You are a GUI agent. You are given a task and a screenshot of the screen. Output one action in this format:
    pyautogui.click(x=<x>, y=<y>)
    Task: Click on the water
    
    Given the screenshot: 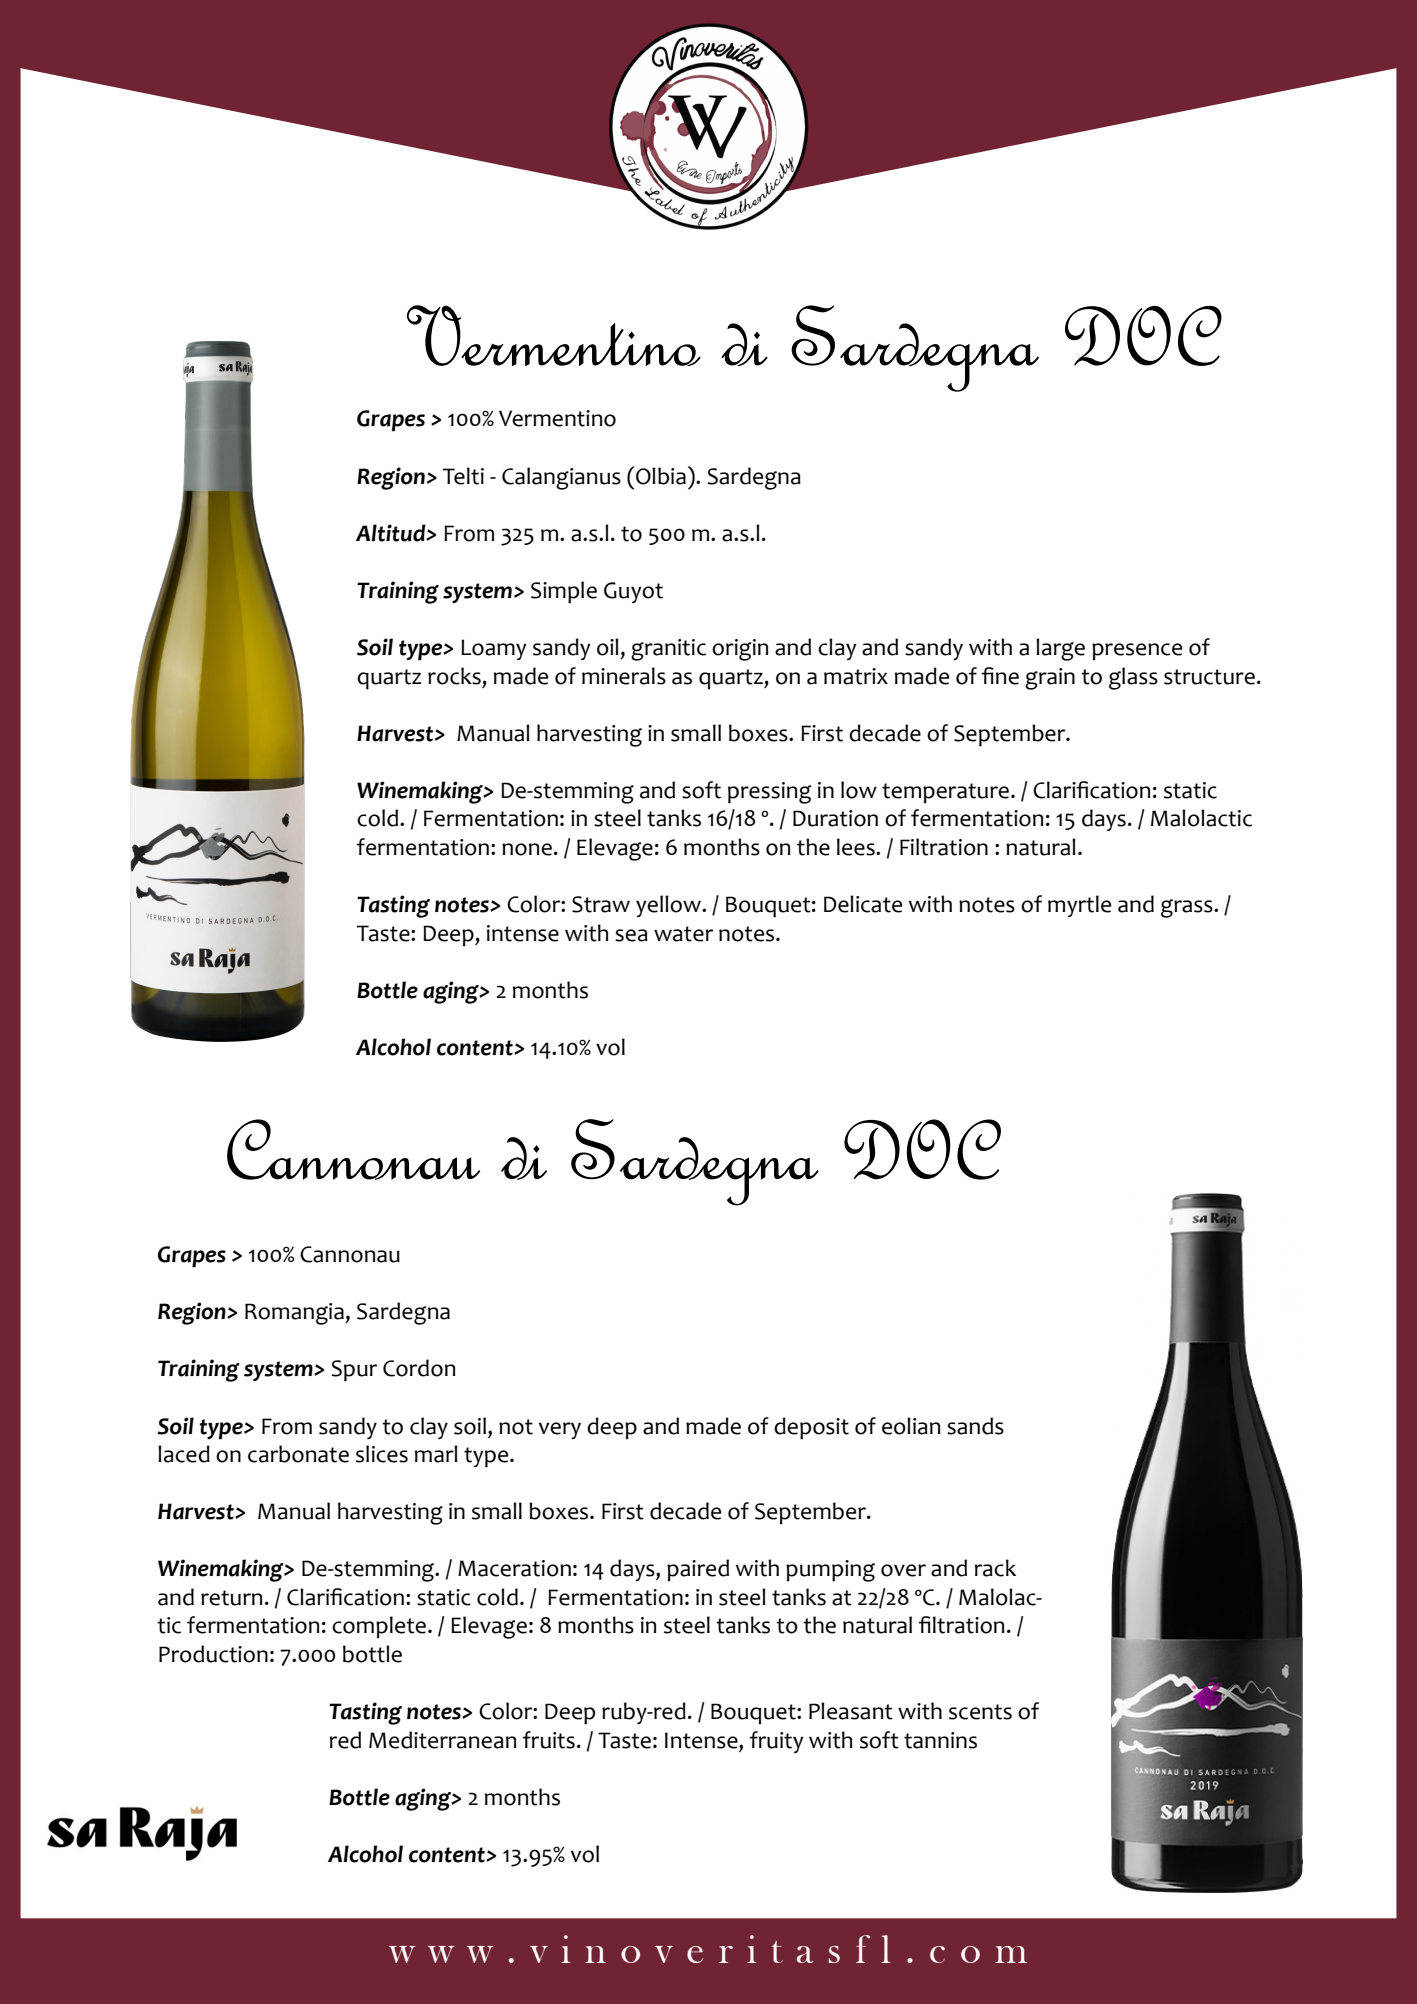 What is the action you would take?
    pyautogui.click(x=683, y=934)
